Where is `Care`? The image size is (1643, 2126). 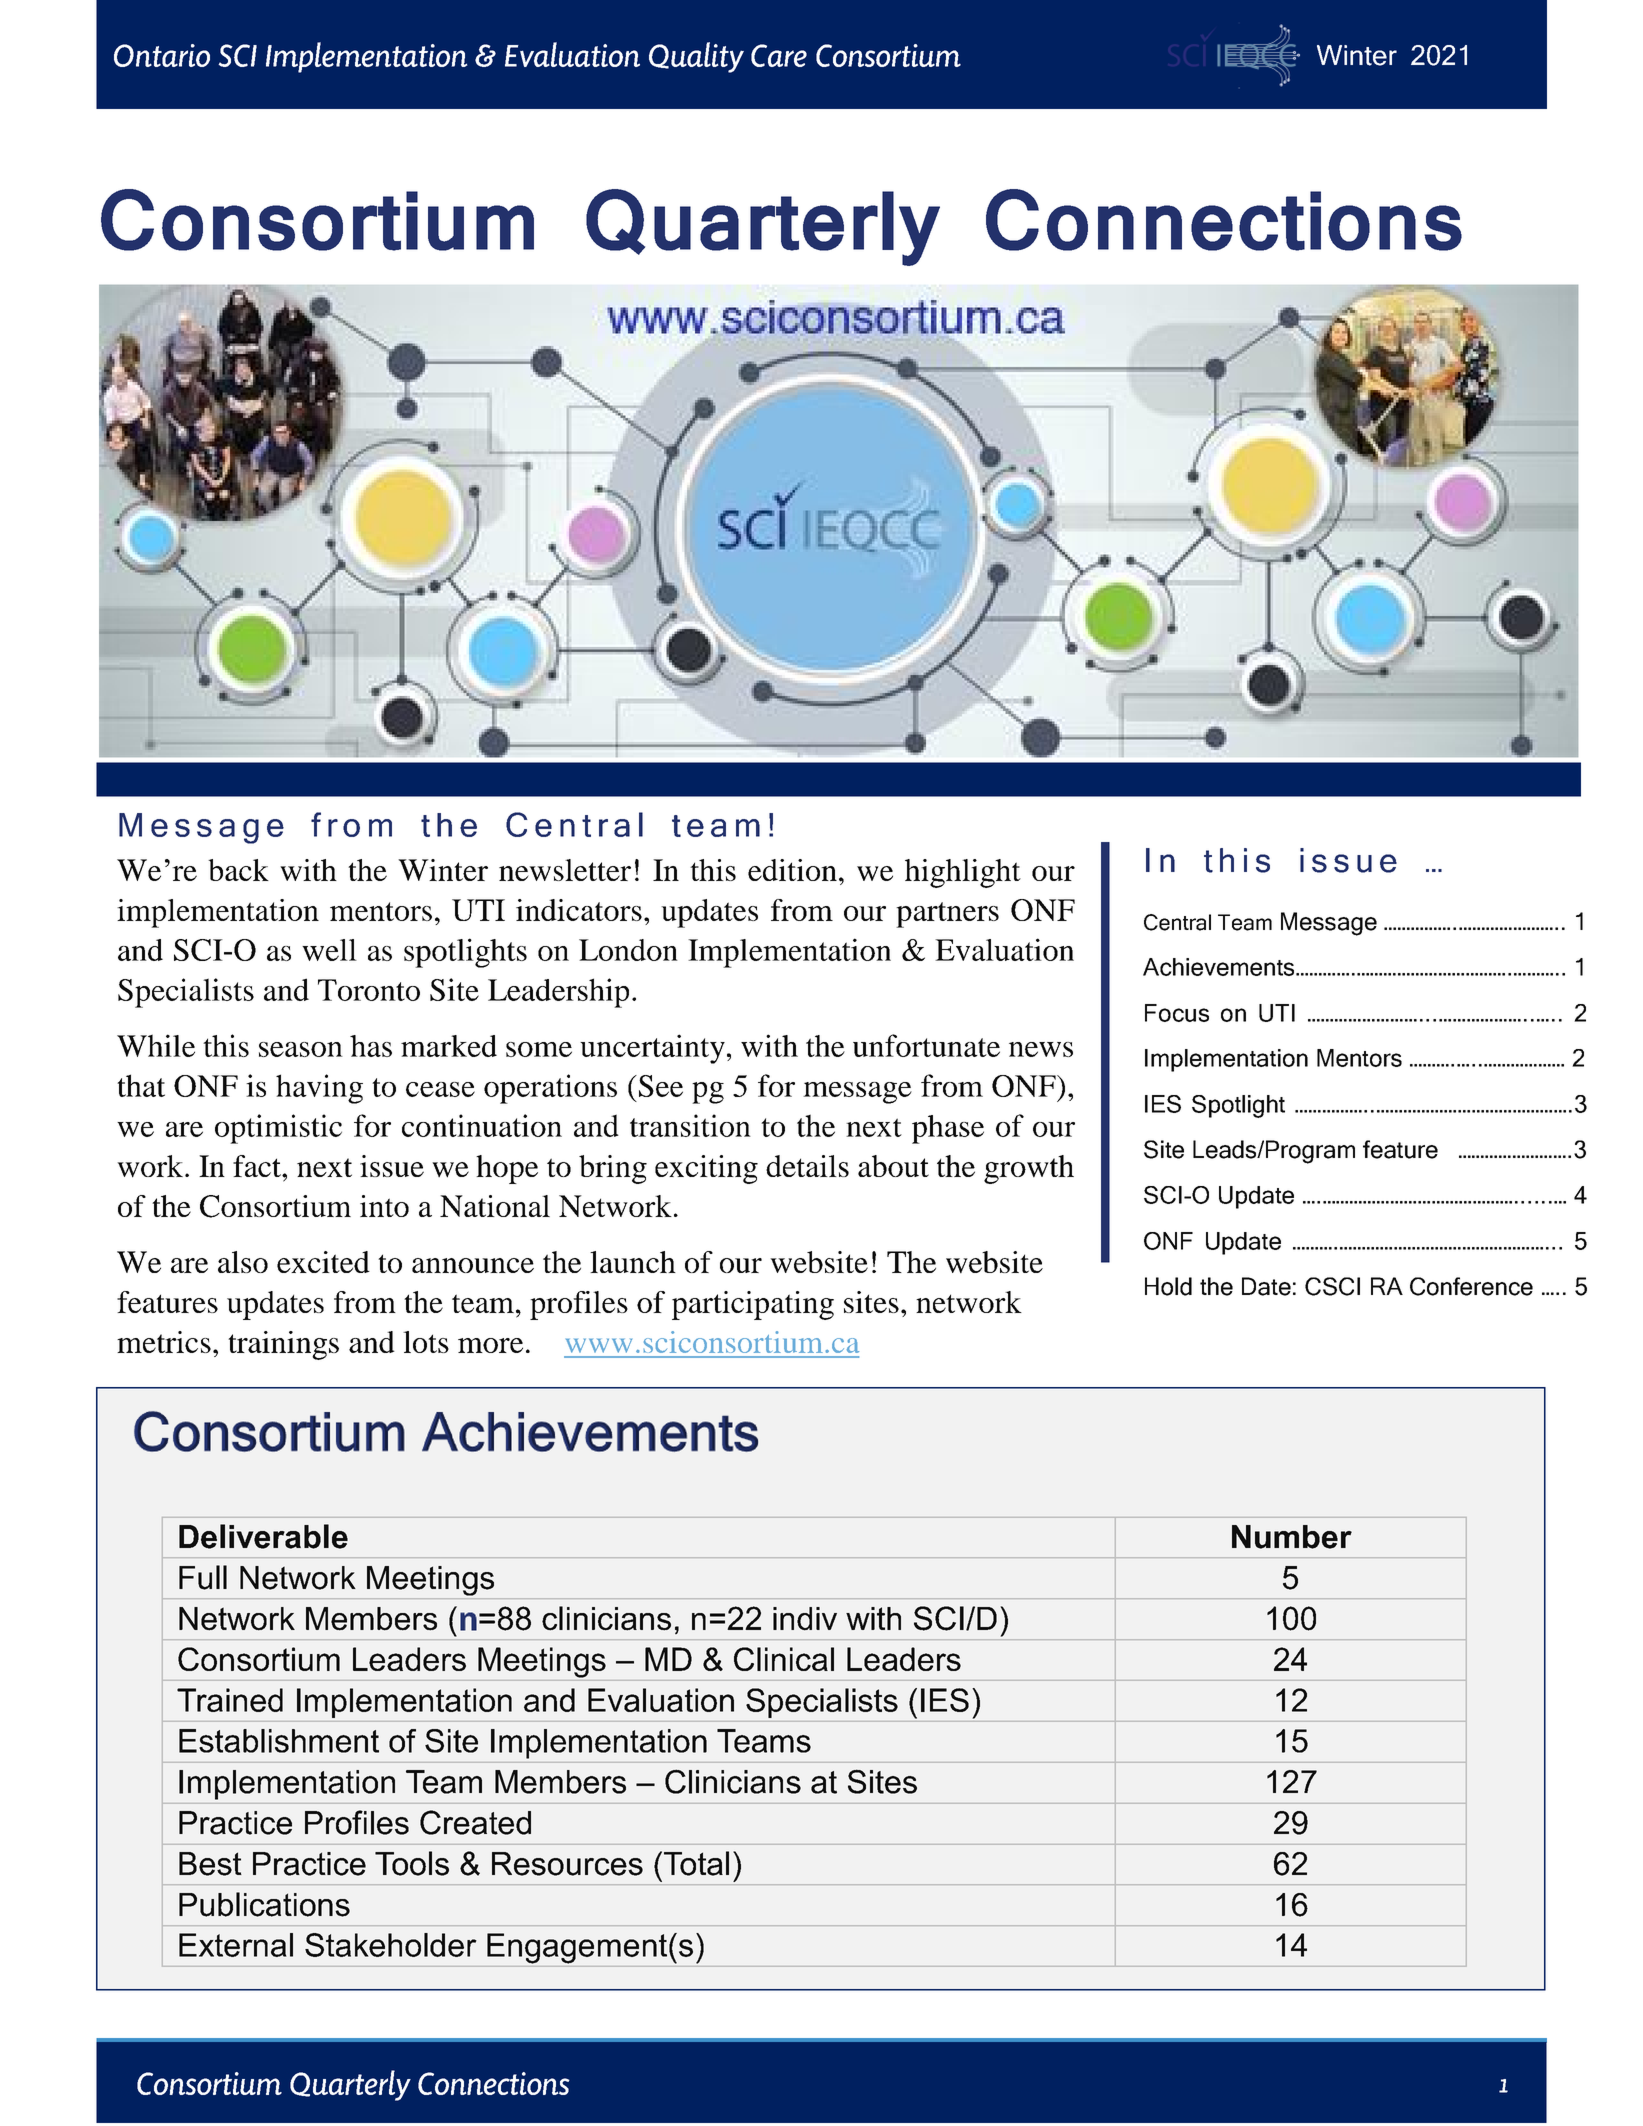
Care is located at coordinates (779, 55).
